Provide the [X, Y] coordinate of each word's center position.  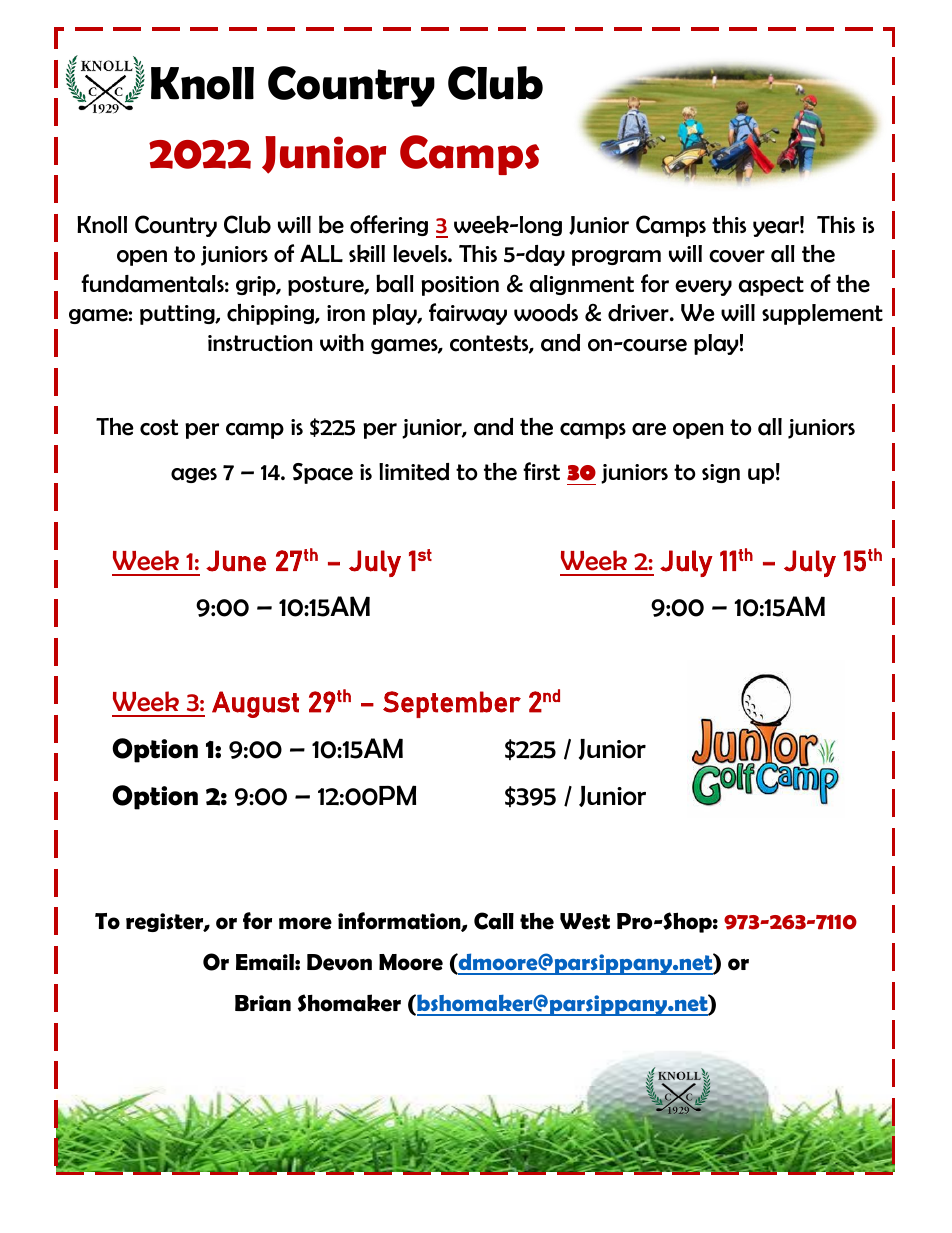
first [541, 471]
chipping [271, 314]
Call [494, 921]
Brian [263, 1003]
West [585, 921]
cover [737, 256]
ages [194, 475]
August [255, 704]
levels [421, 254]
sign [721, 473]
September [452, 704]
